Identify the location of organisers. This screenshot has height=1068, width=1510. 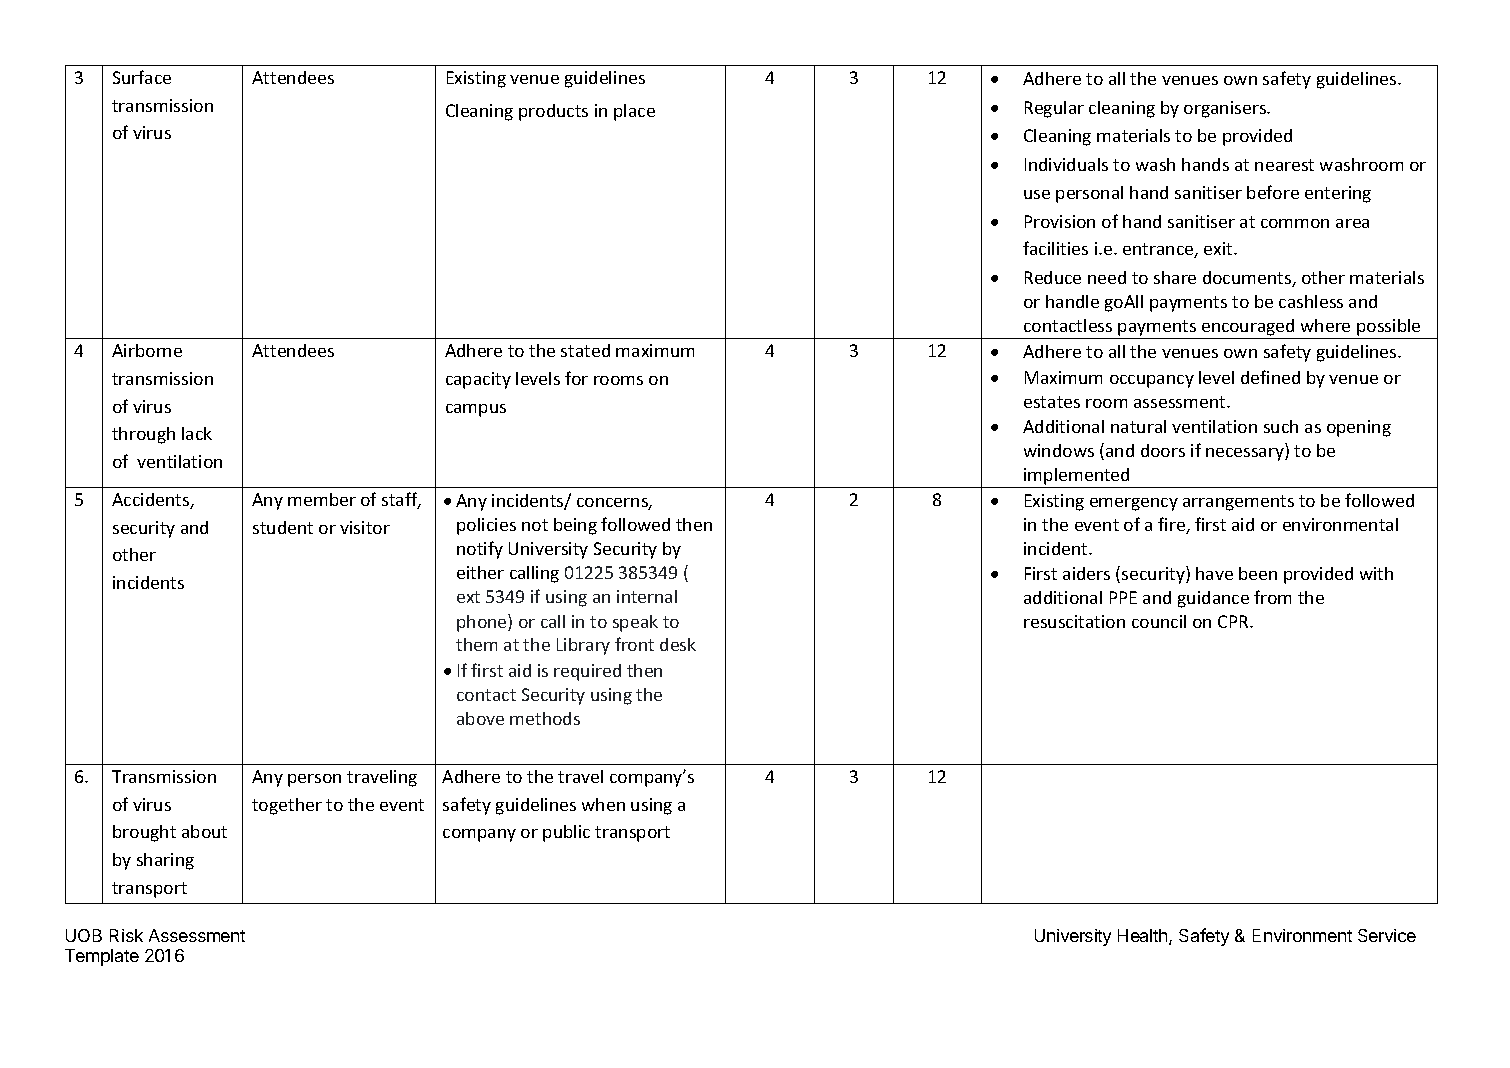
(1226, 109).
